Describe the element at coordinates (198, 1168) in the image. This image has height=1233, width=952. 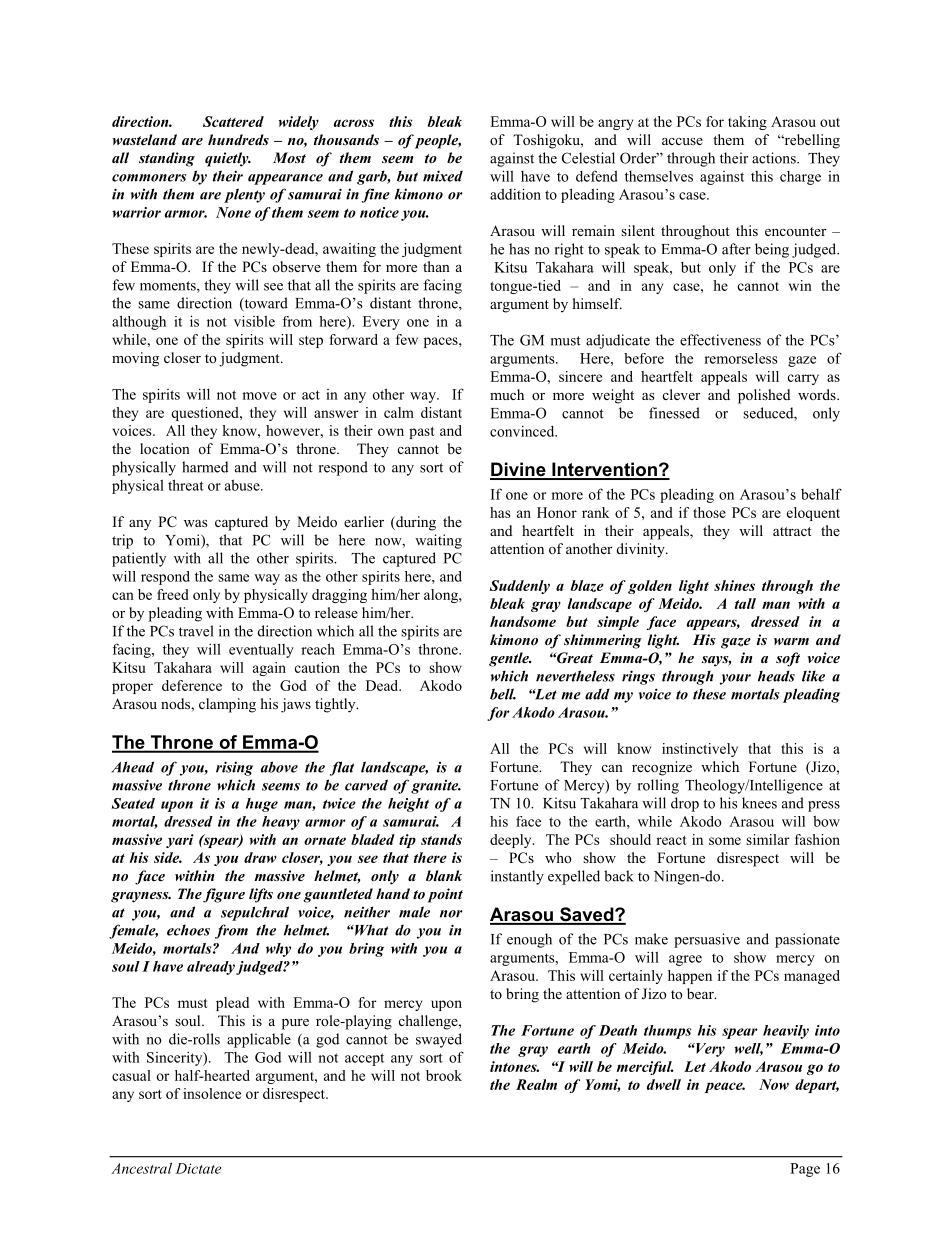
I see `Dictate` at that location.
